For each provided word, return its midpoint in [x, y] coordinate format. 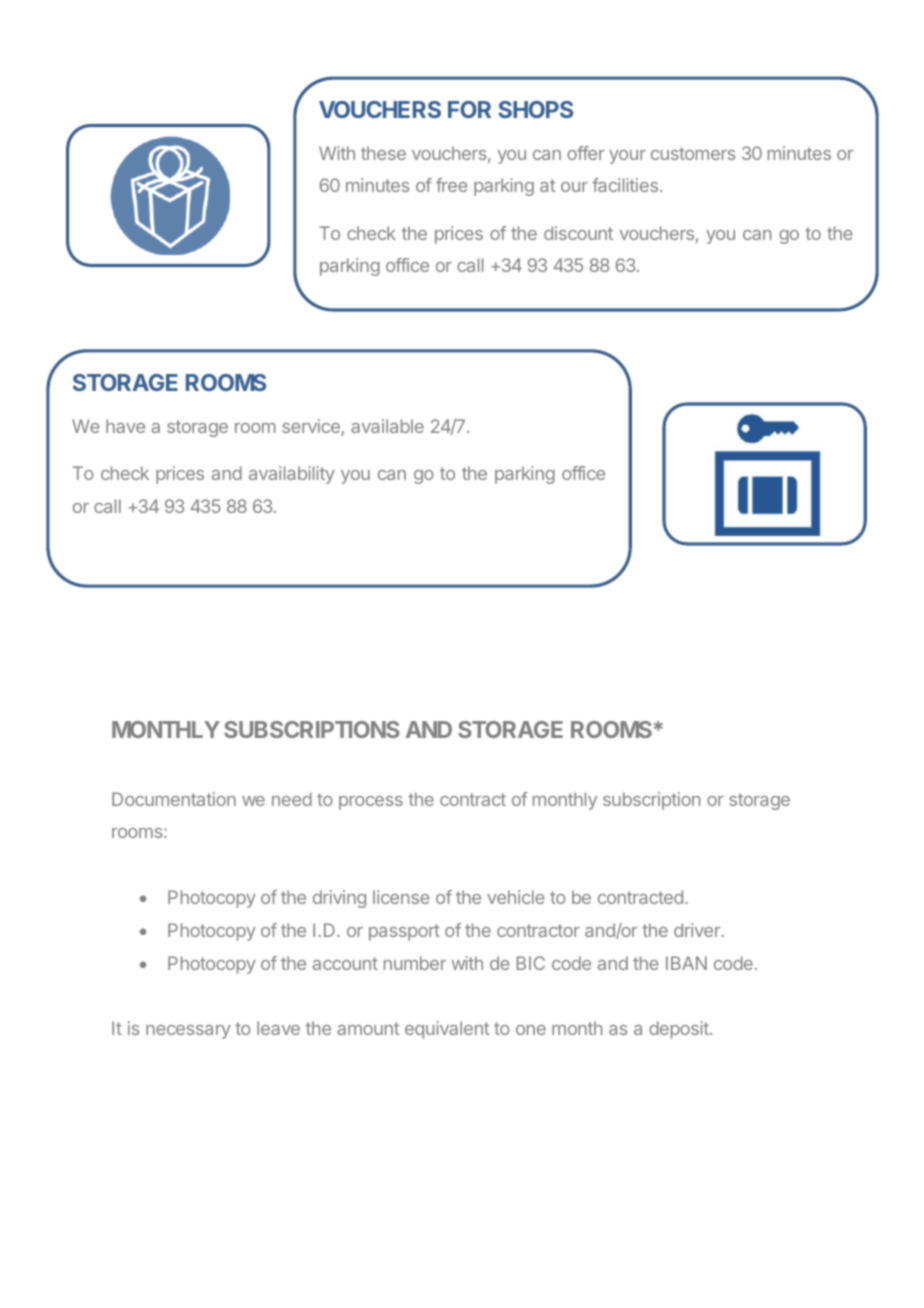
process [371, 803]
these [383, 153]
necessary [188, 1032]
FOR [469, 109]
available [387, 426]
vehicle [516, 897]
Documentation [174, 799]
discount [578, 233]
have [125, 426]
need [292, 799]
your [627, 157]
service [312, 427]
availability [292, 475]
